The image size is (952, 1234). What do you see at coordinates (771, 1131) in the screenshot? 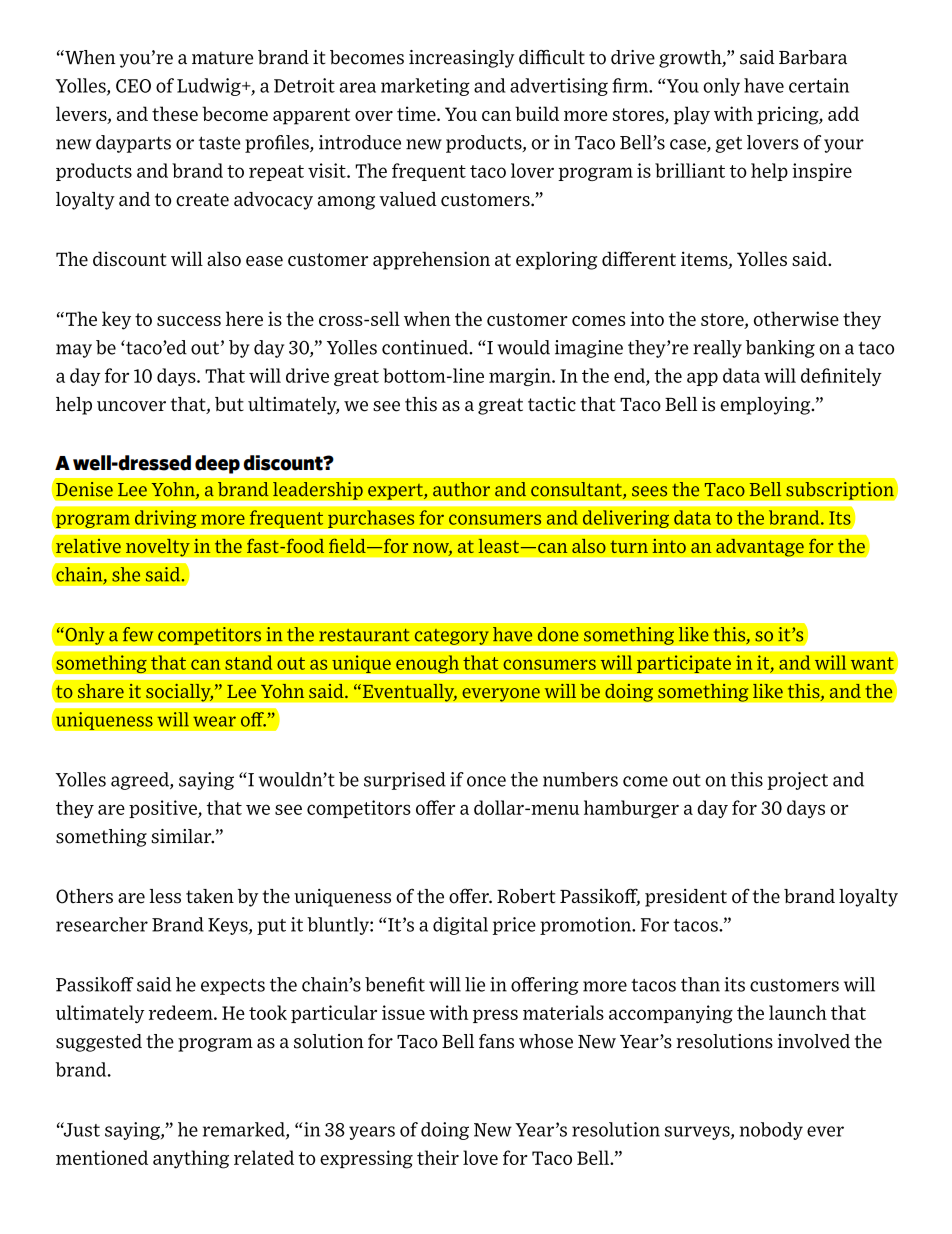
I see `nobody` at bounding box center [771, 1131].
